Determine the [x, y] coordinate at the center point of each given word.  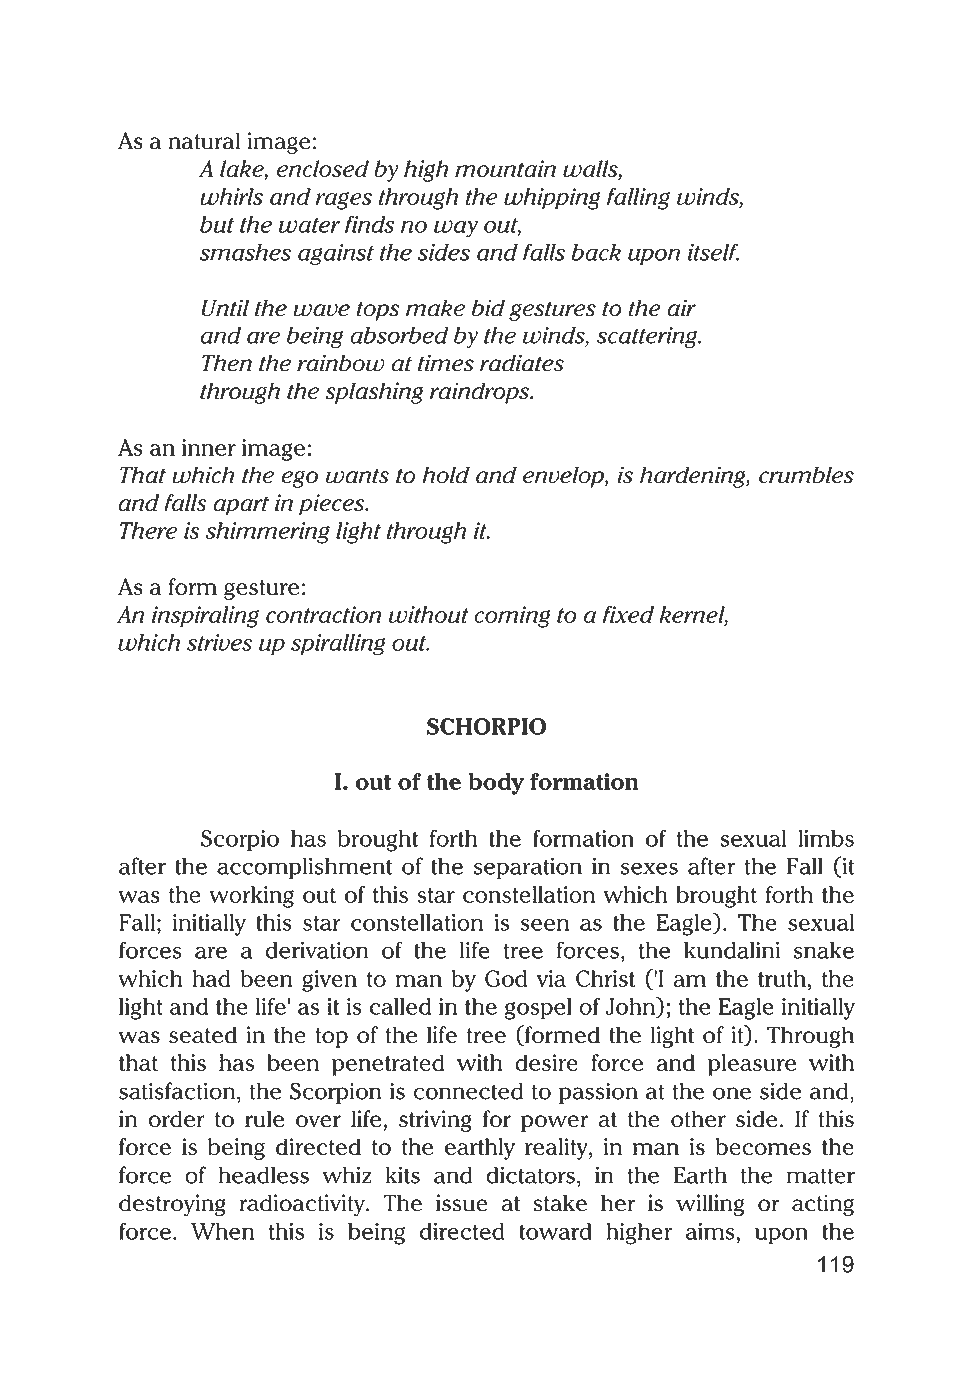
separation [528, 868]
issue [462, 1203]
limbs [826, 838]
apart [241, 506]
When [222, 1231]
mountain [505, 168]
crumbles [806, 475]
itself [713, 252]
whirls [231, 196]
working [251, 897]
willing [710, 1205]
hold [446, 475]
